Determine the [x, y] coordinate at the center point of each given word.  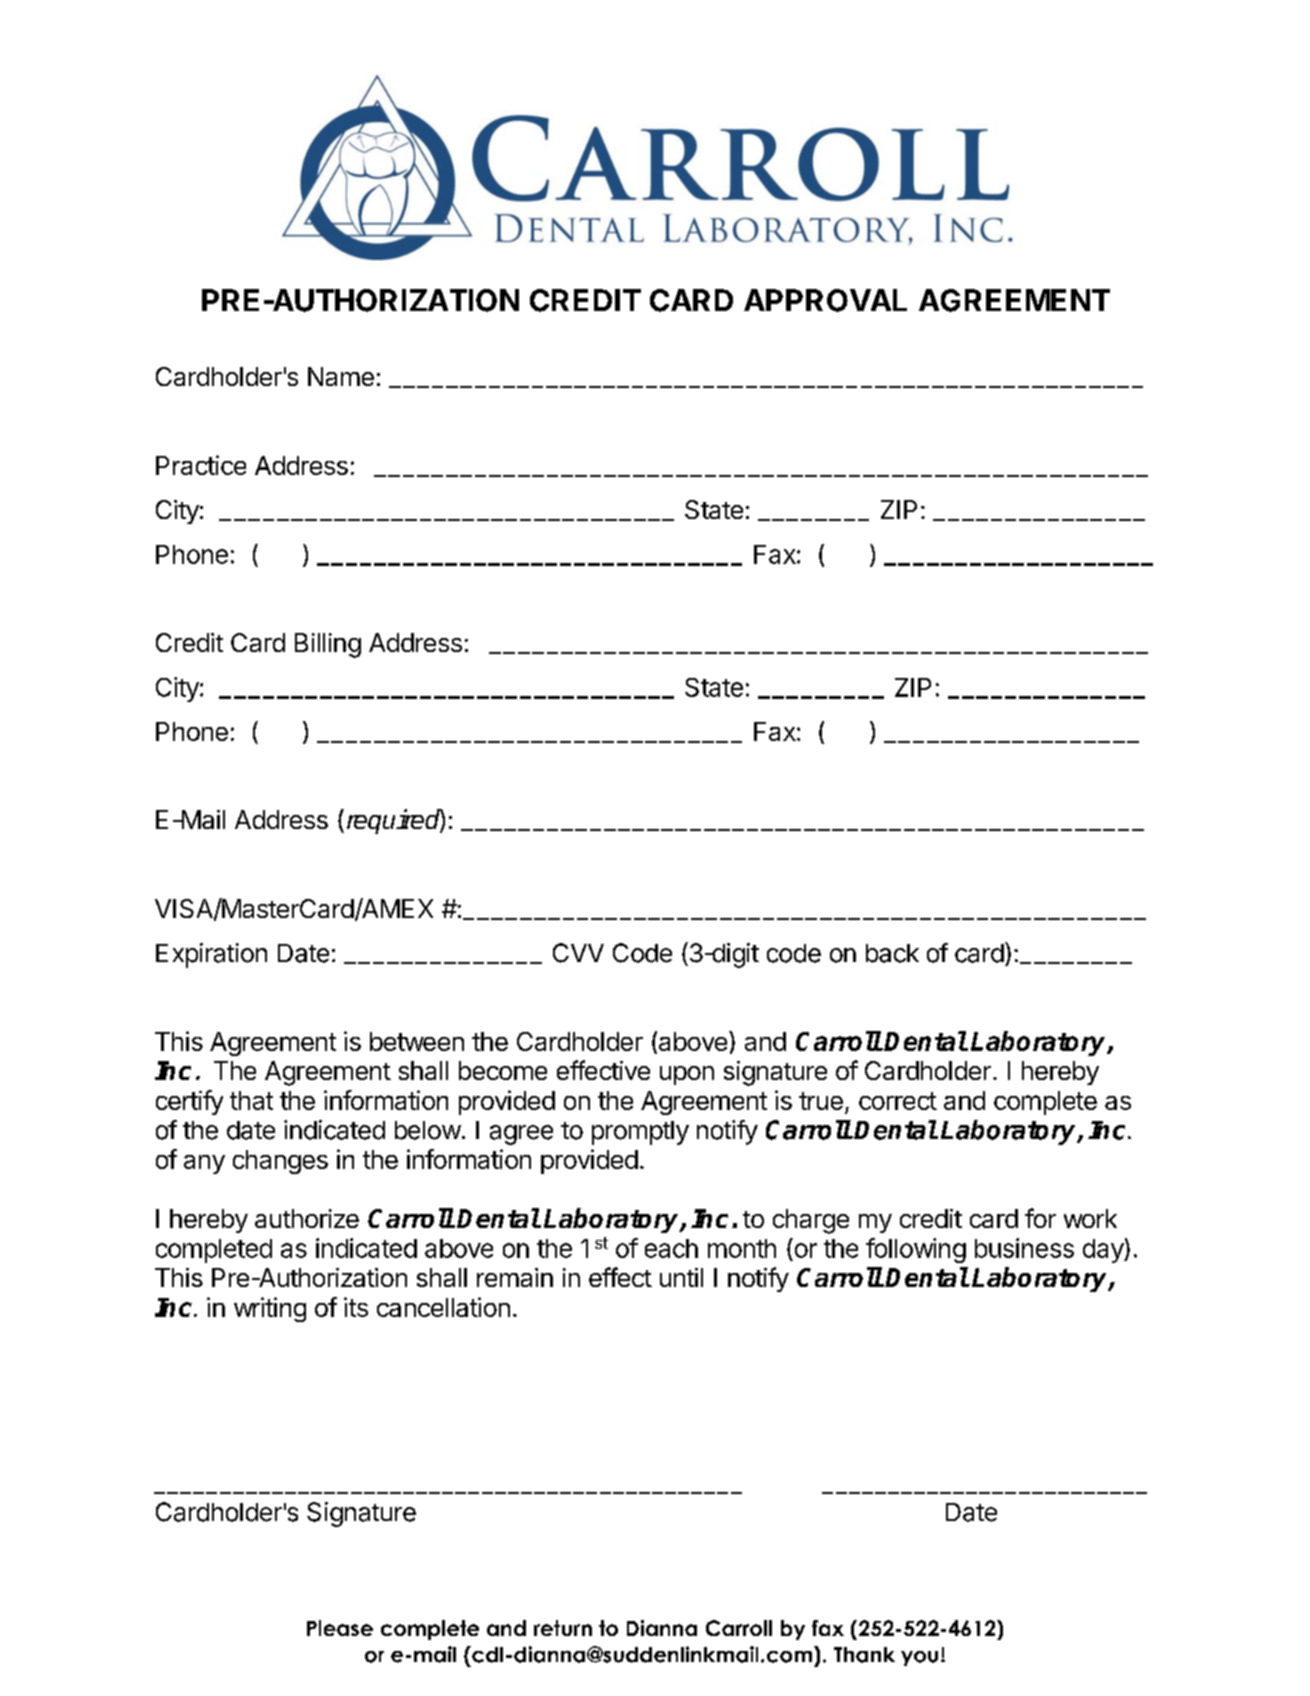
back [892, 953]
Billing [328, 645]
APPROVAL [825, 300]
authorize [307, 1218]
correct [898, 1101]
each [671, 1248]
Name [341, 376]
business [1024, 1248]
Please [340, 1628]
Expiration [211, 955]
